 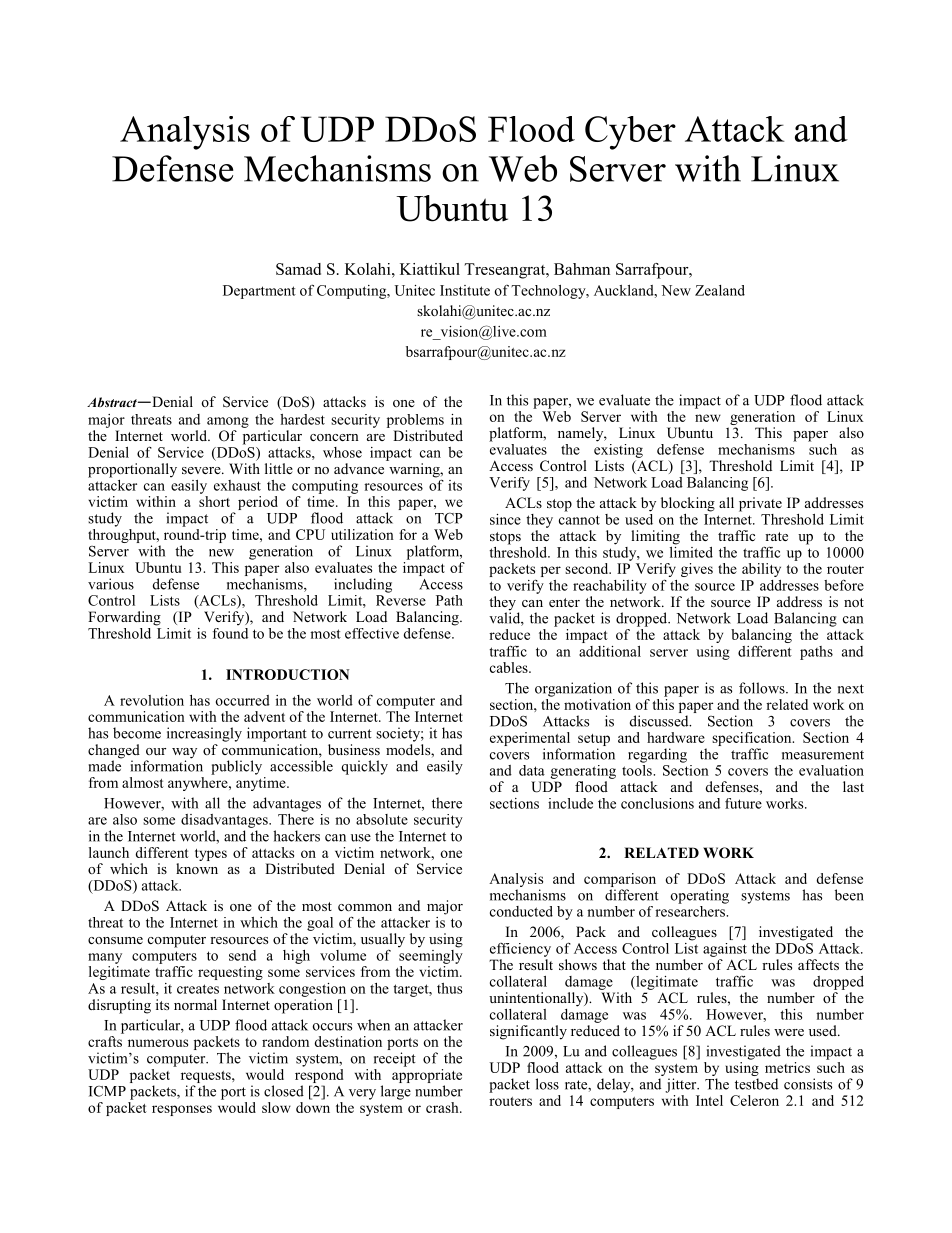 I want to click on exhaust, so click(x=237, y=485).
